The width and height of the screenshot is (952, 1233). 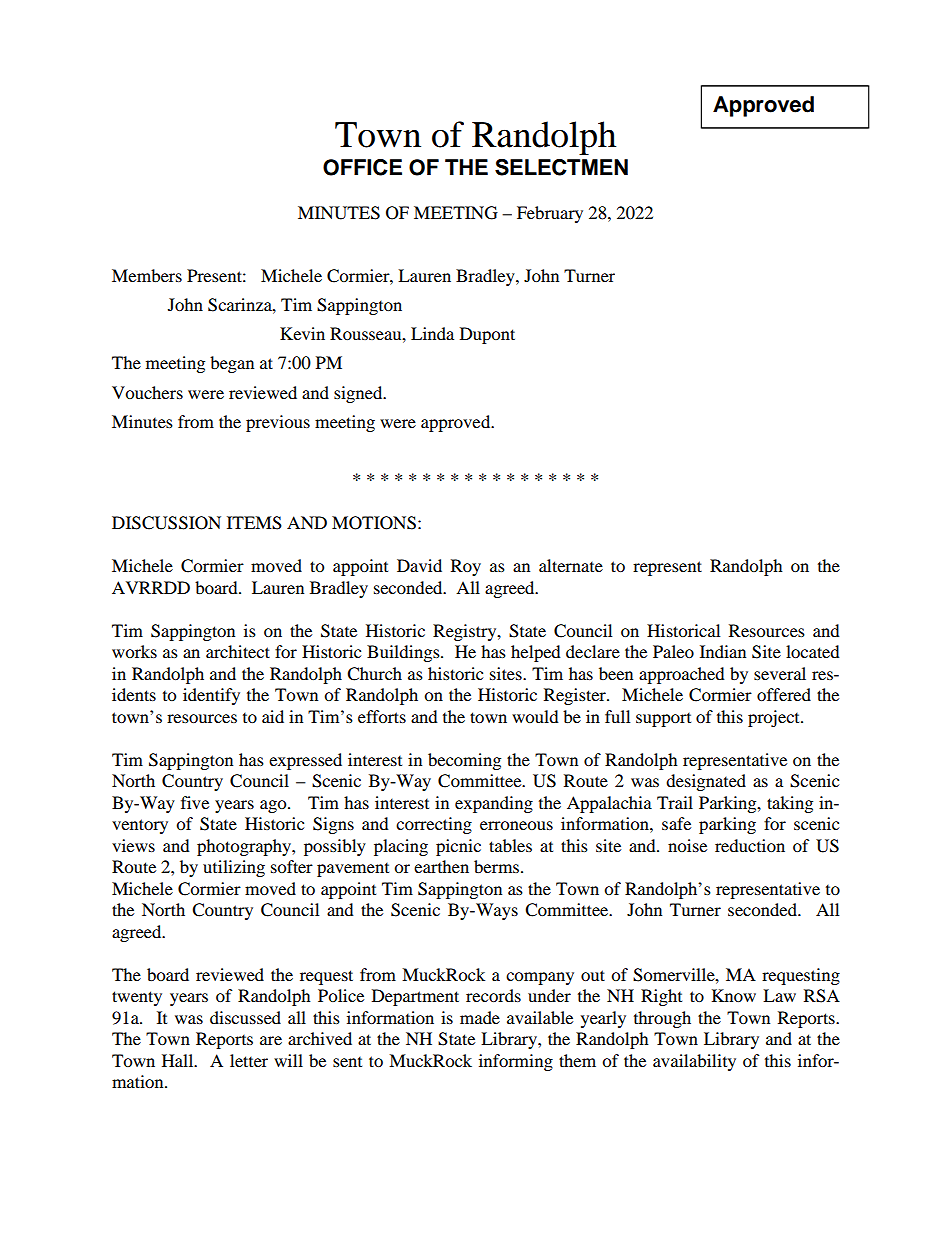 What do you see at coordinates (550, 214) in the screenshot?
I see `February` at bounding box center [550, 214].
